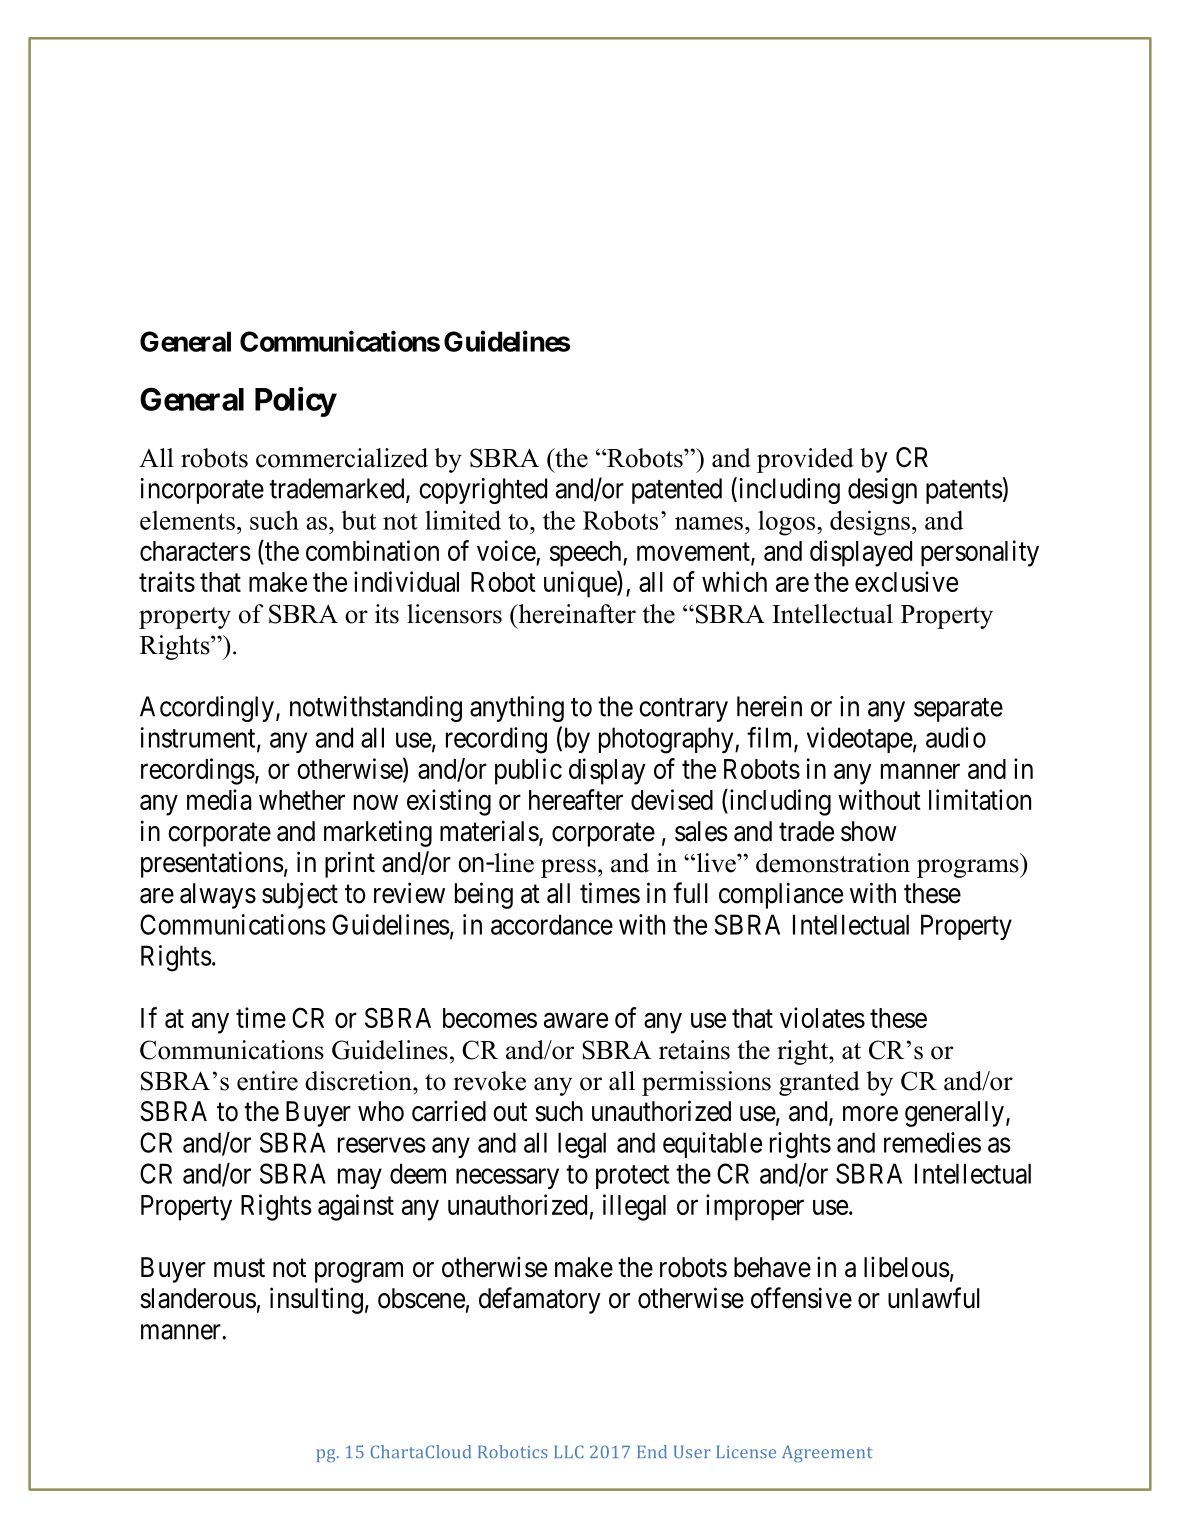 Image resolution: width=1184 pixels, height=1532 pixels. What do you see at coordinates (552, 924) in the image?
I see `accordance` at bounding box center [552, 924].
